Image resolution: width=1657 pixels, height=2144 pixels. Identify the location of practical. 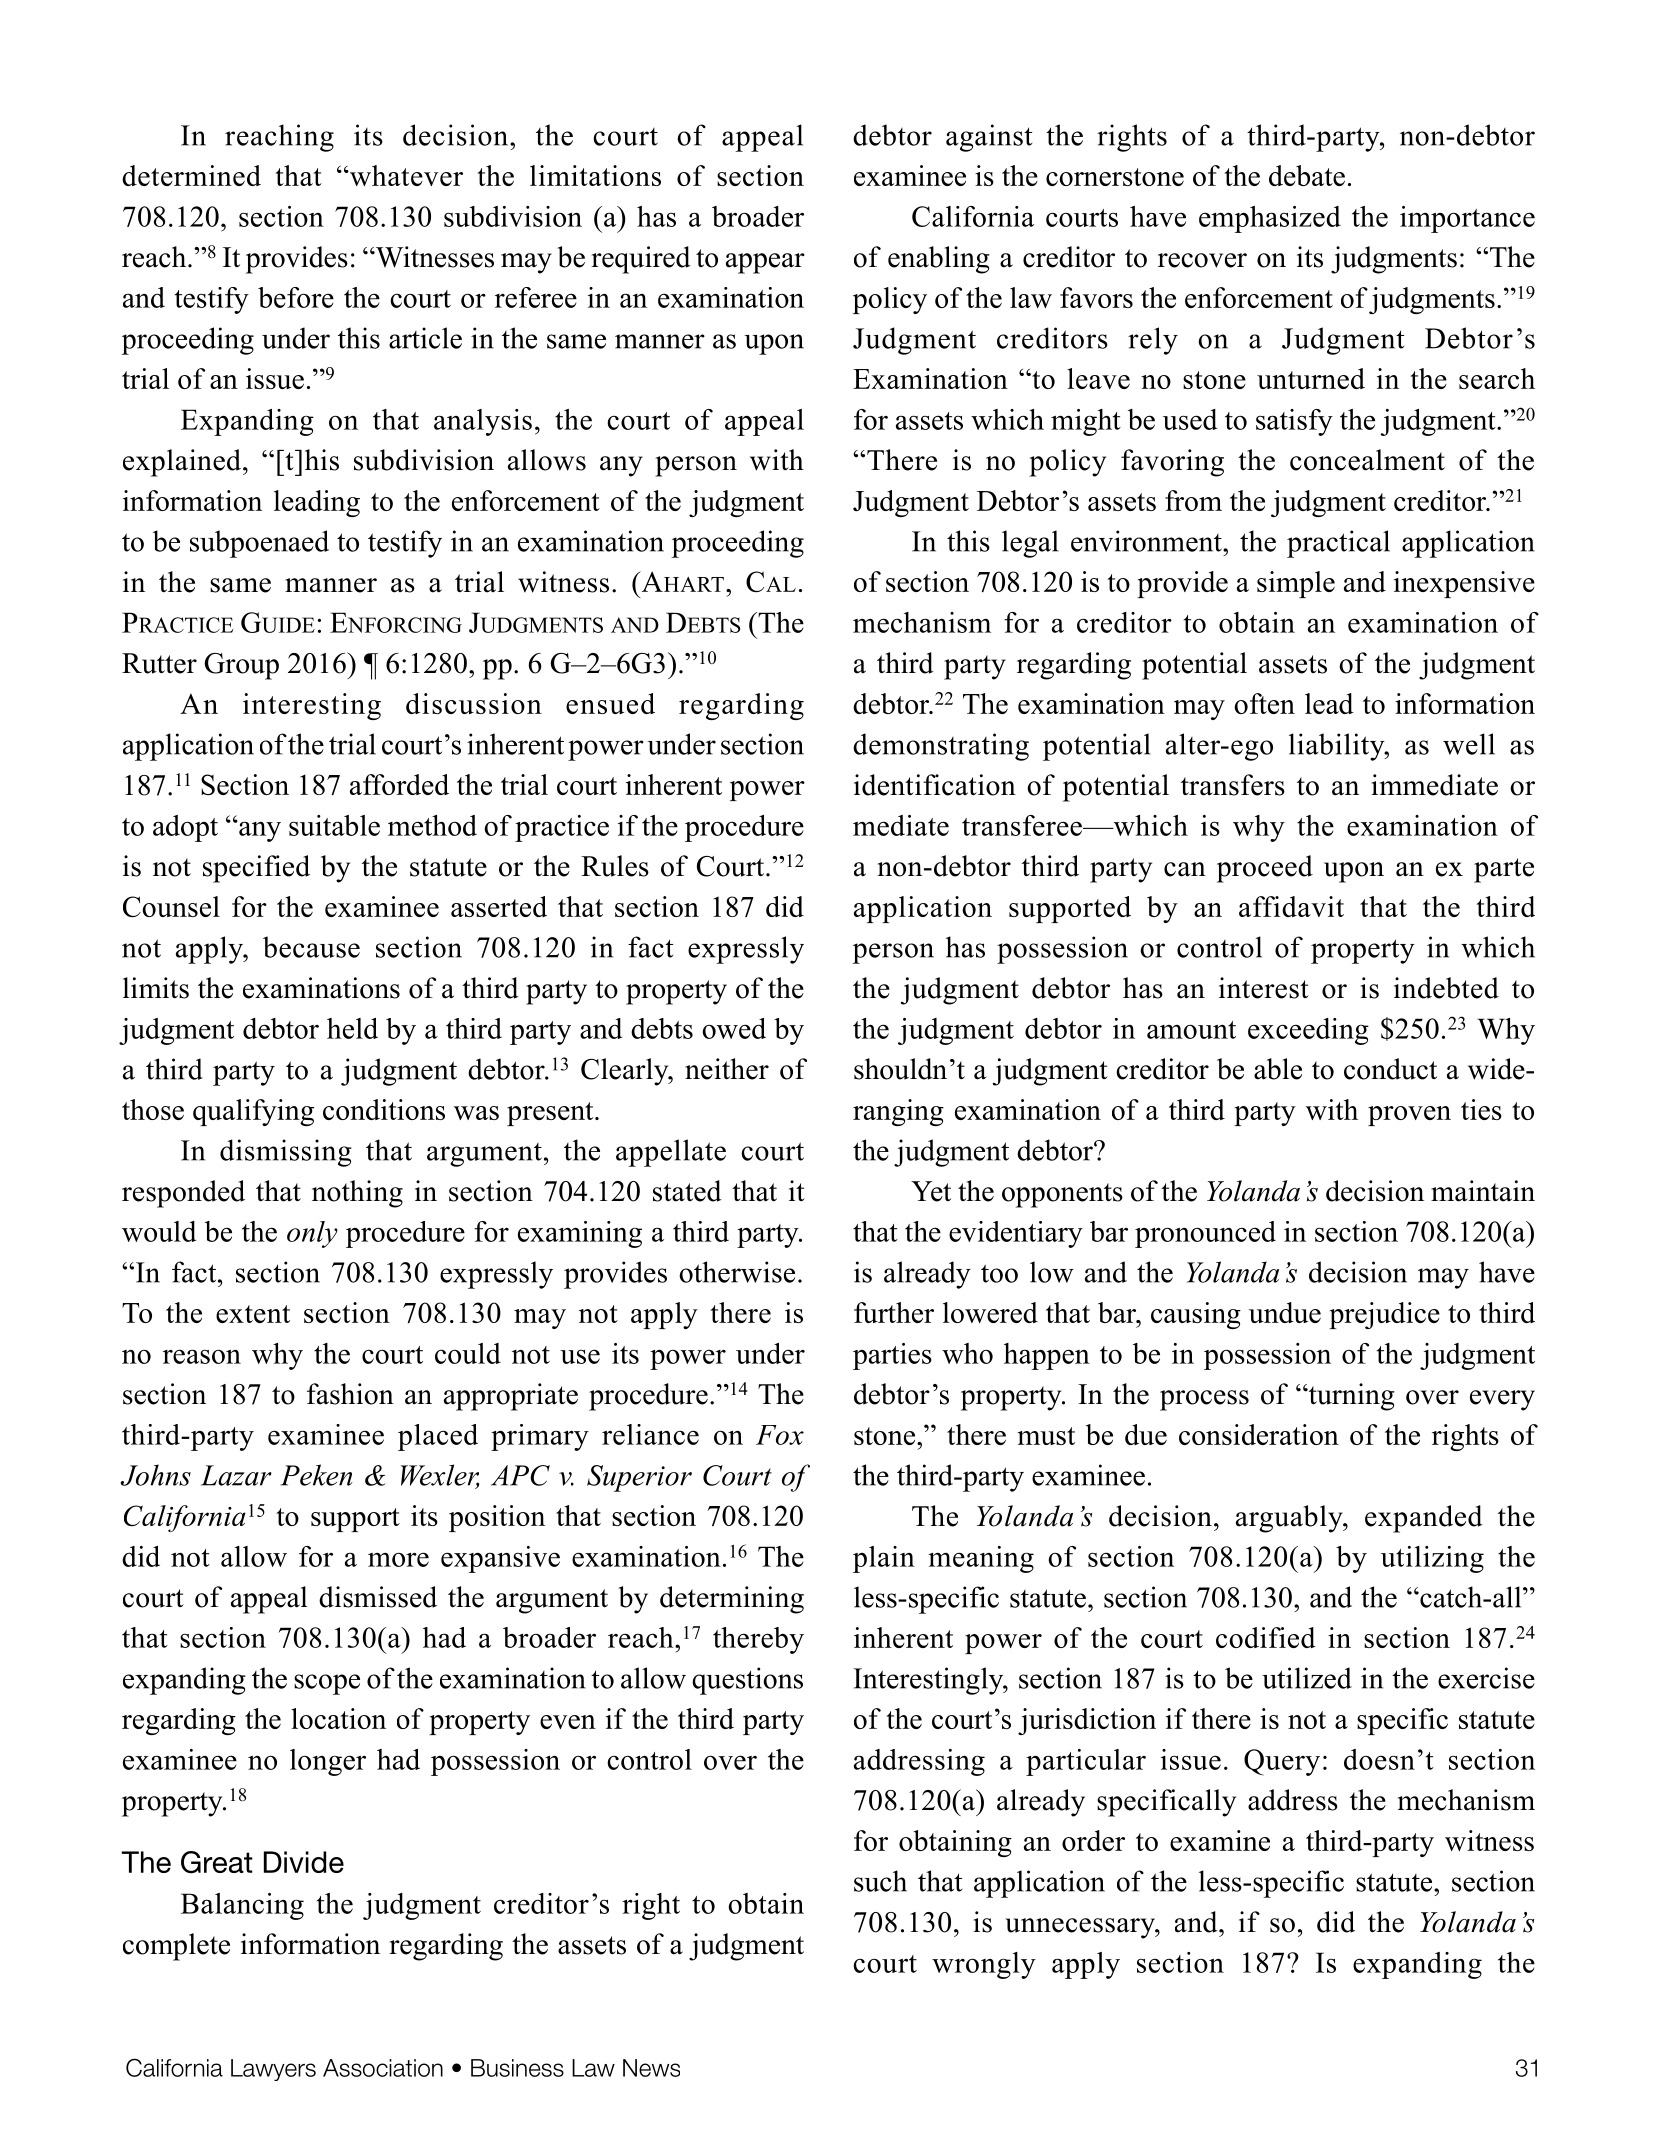
(1338, 544).
